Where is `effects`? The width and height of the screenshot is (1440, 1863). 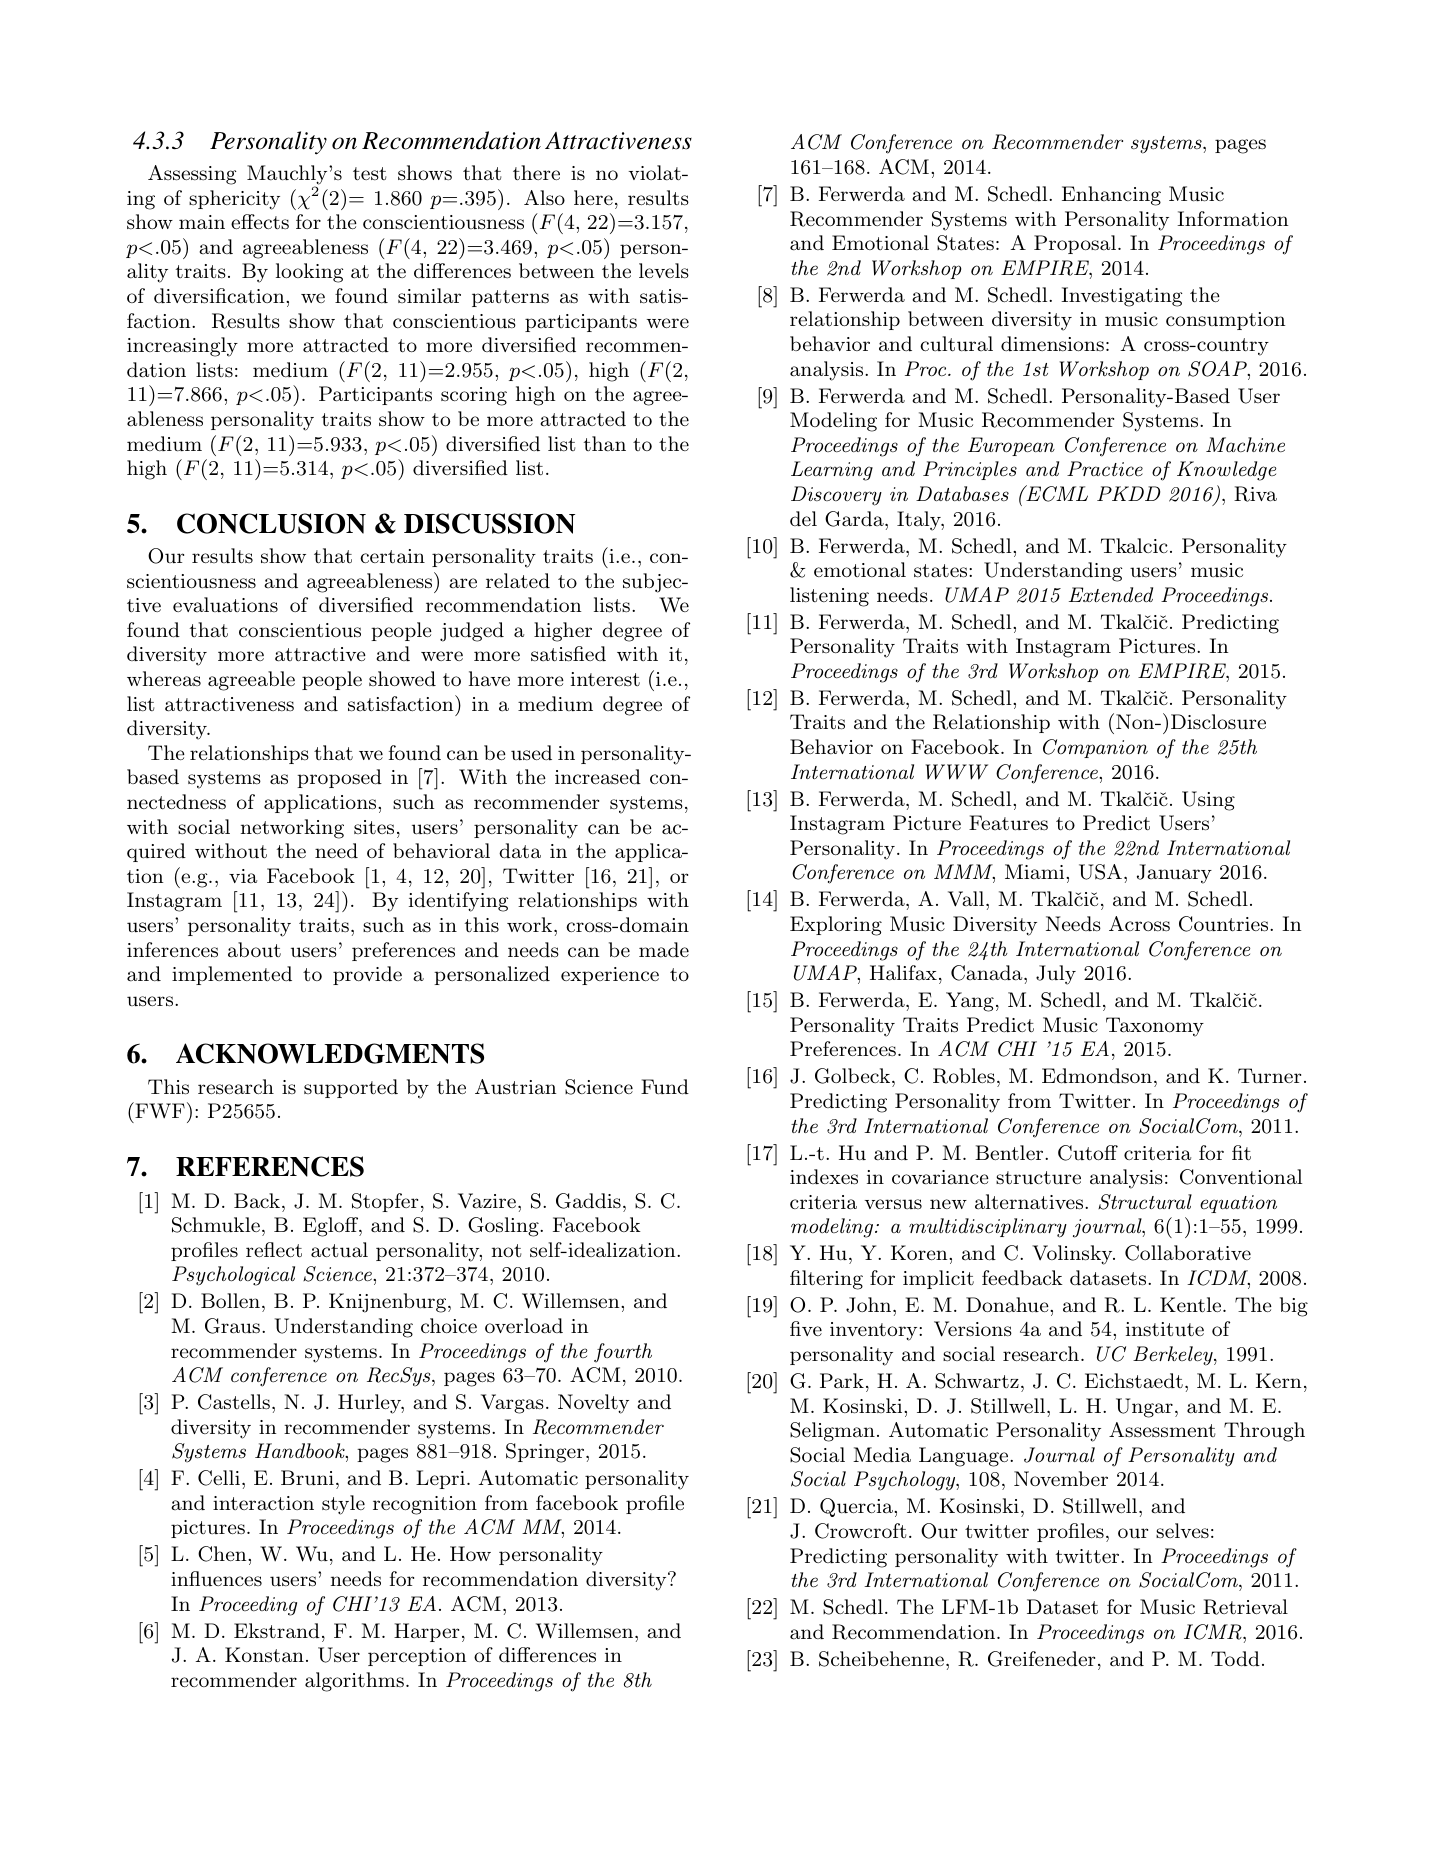
effects is located at coordinates (260, 222).
